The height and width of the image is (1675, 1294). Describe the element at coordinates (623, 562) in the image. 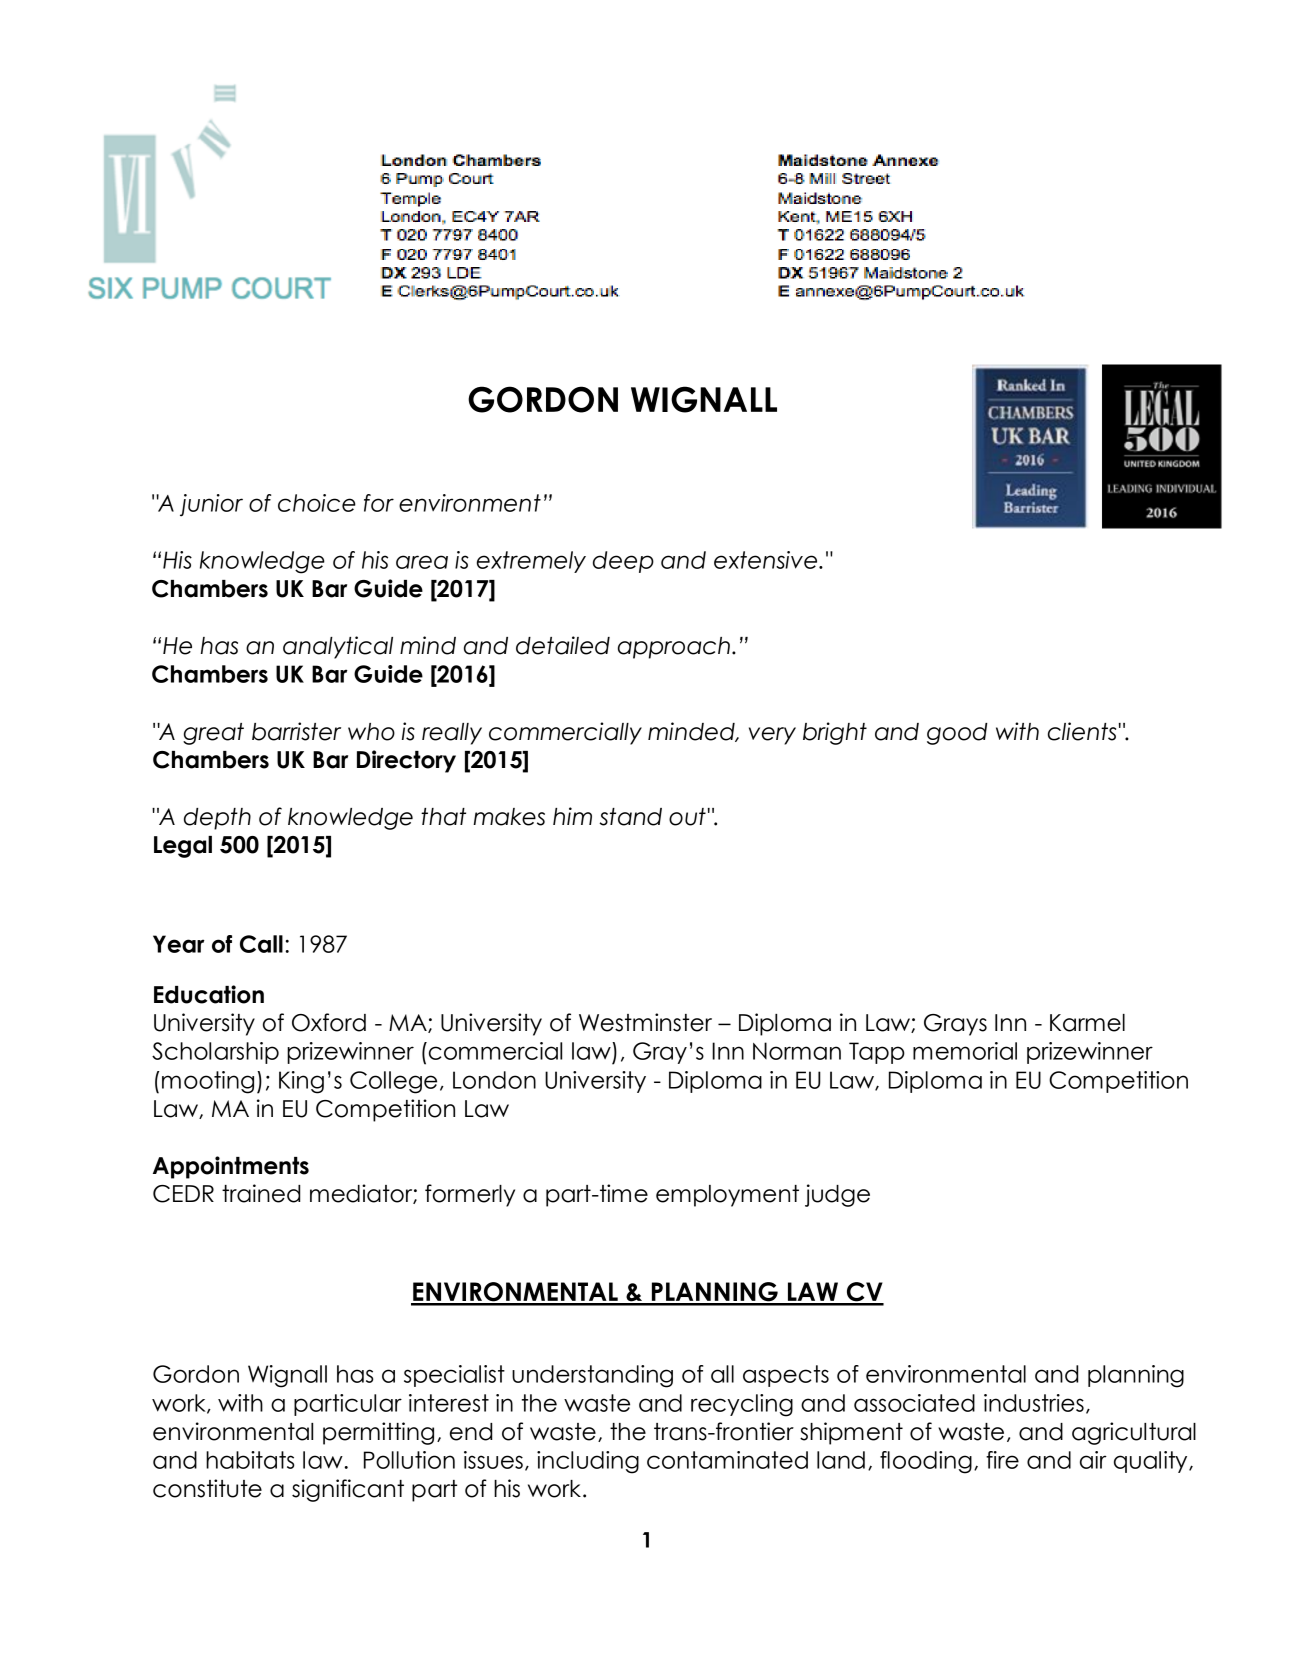

I see `deep` at that location.
